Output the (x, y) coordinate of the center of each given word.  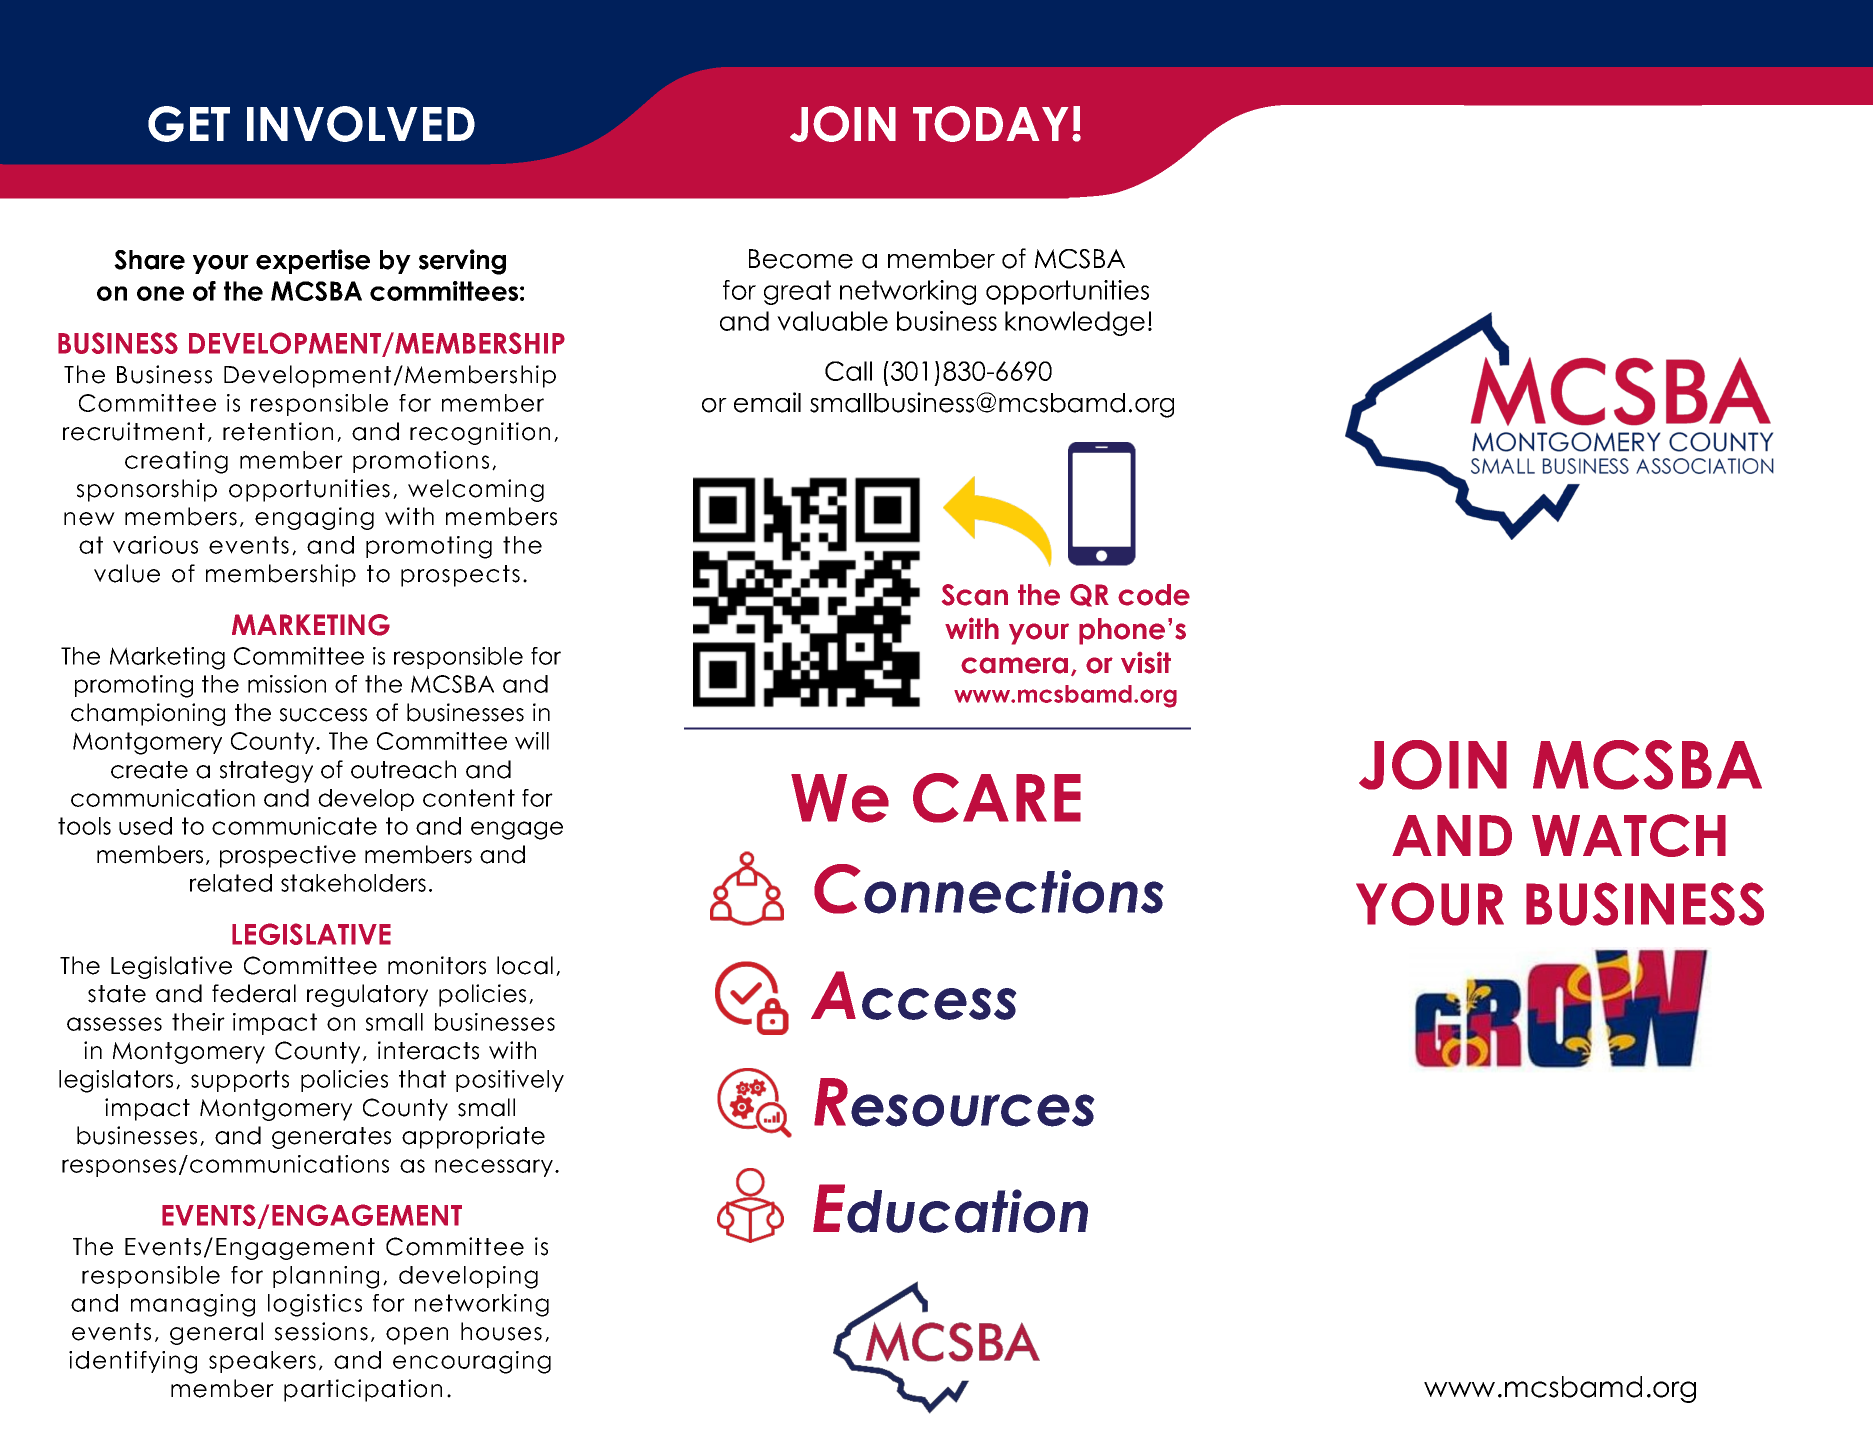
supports (240, 1081)
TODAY (990, 124)
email (767, 402)
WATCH (1629, 835)
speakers (262, 1362)
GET (189, 124)
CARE (997, 798)
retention (278, 431)
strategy (266, 772)
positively (510, 1081)
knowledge (1075, 323)
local (525, 965)
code (1154, 595)
